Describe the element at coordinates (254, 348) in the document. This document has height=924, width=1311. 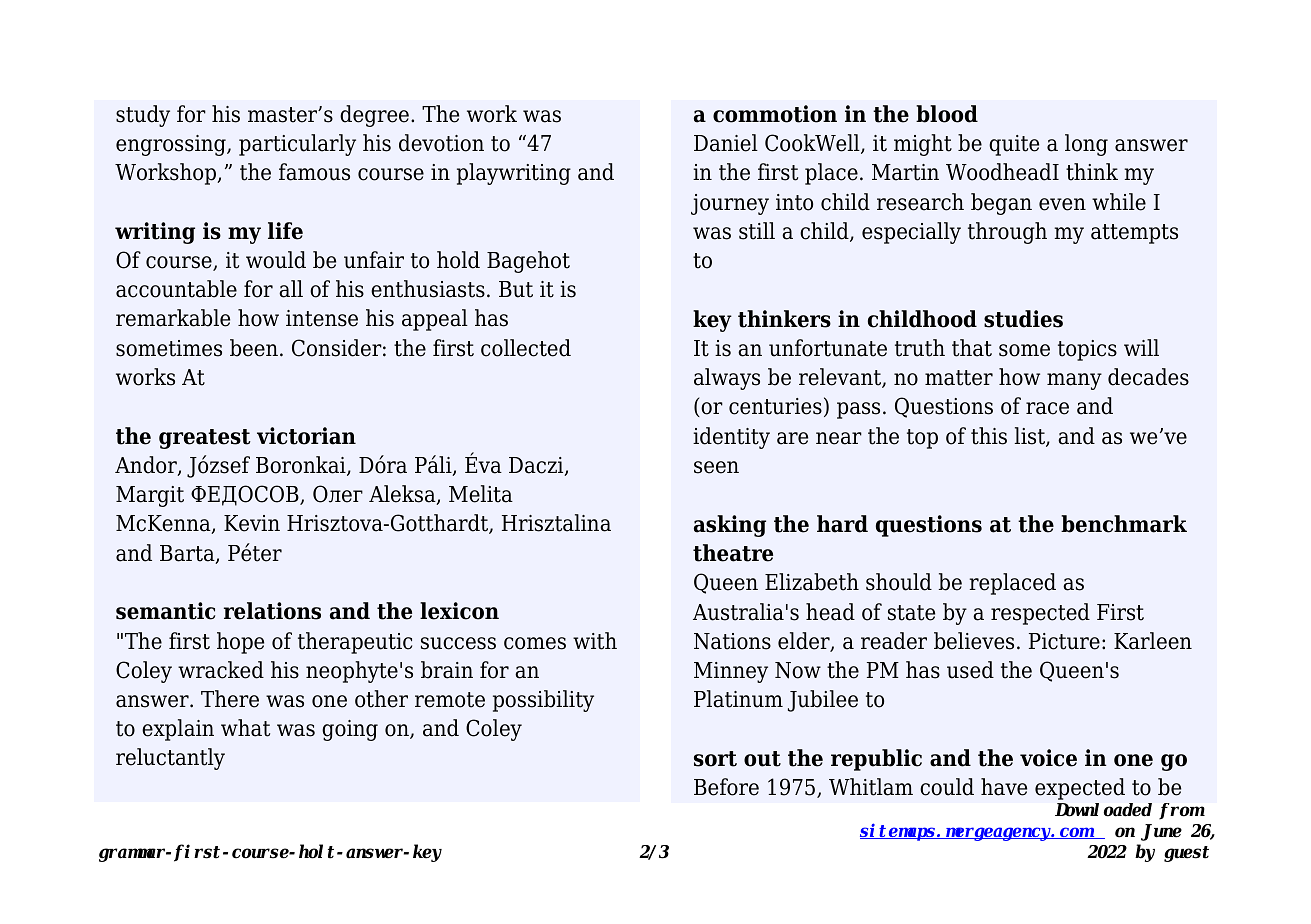
I see `been` at that location.
